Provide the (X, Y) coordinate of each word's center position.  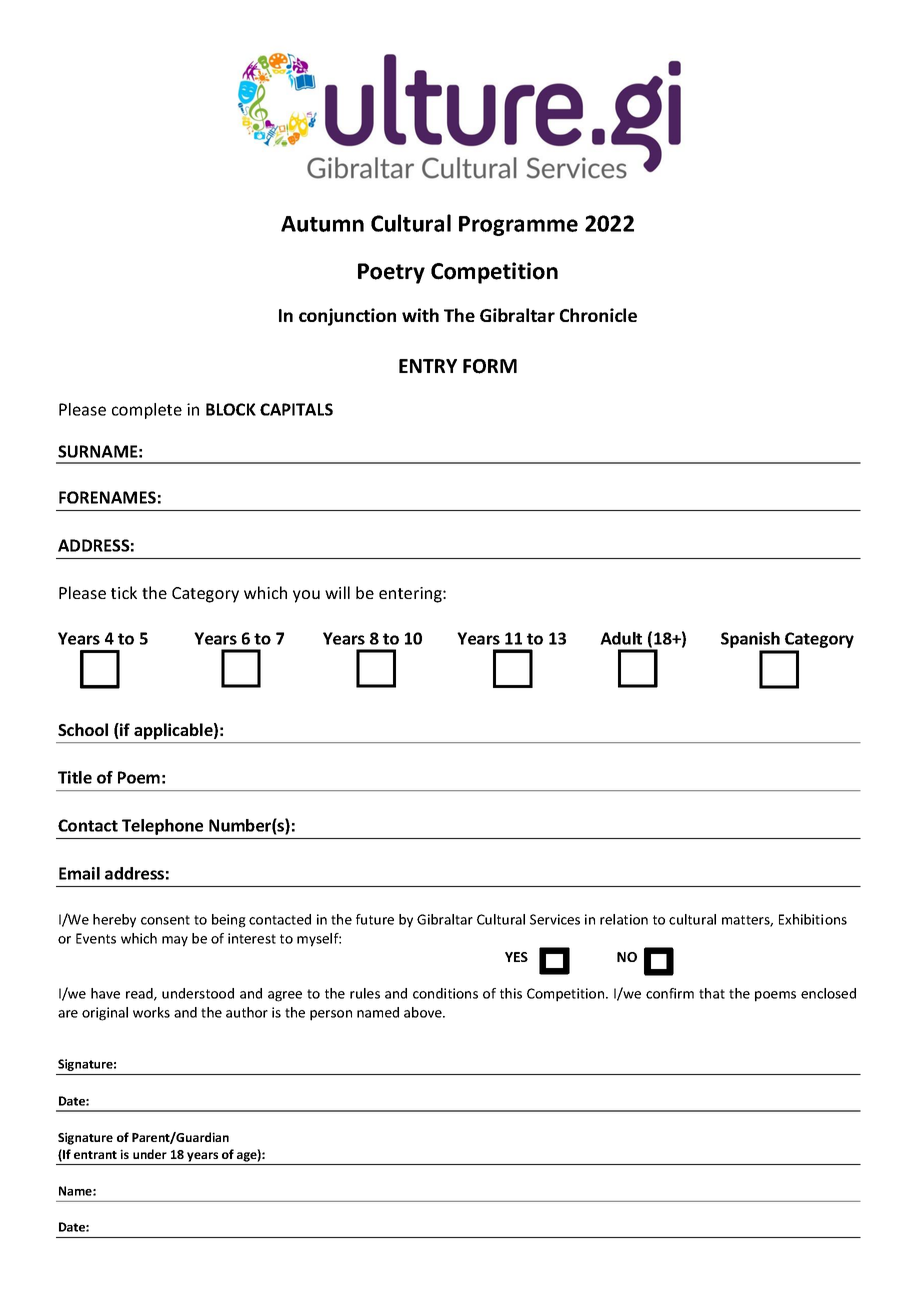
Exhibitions (813, 919)
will (337, 592)
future (375, 919)
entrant (95, 1155)
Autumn (322, 224)
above (424, 1012)
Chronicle (598, 315)
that (712, 993)
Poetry (391, 273)
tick (124, 592)
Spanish (751, 641)
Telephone (162, 827)
